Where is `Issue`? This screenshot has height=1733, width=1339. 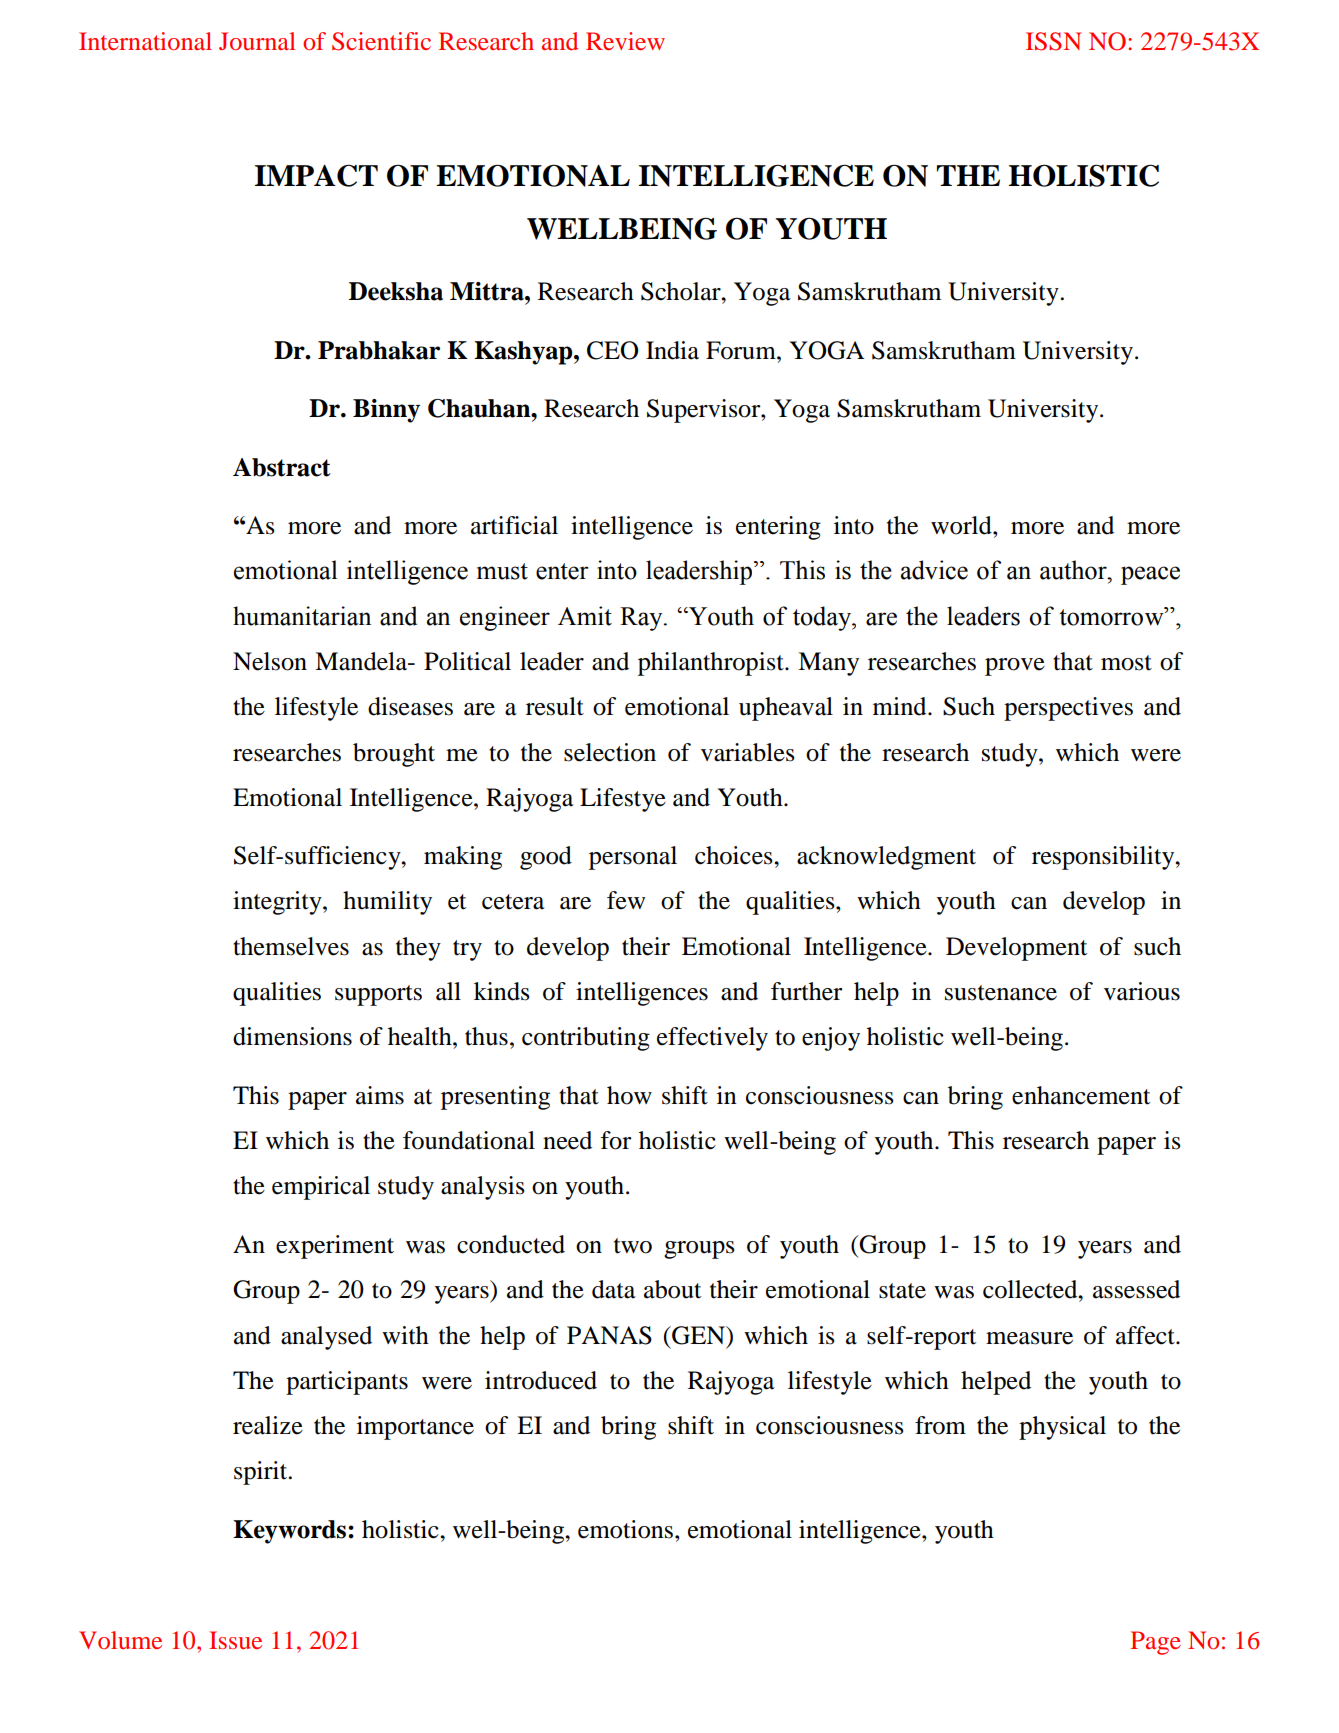
Issue is located at coordinates (235, 1640).
